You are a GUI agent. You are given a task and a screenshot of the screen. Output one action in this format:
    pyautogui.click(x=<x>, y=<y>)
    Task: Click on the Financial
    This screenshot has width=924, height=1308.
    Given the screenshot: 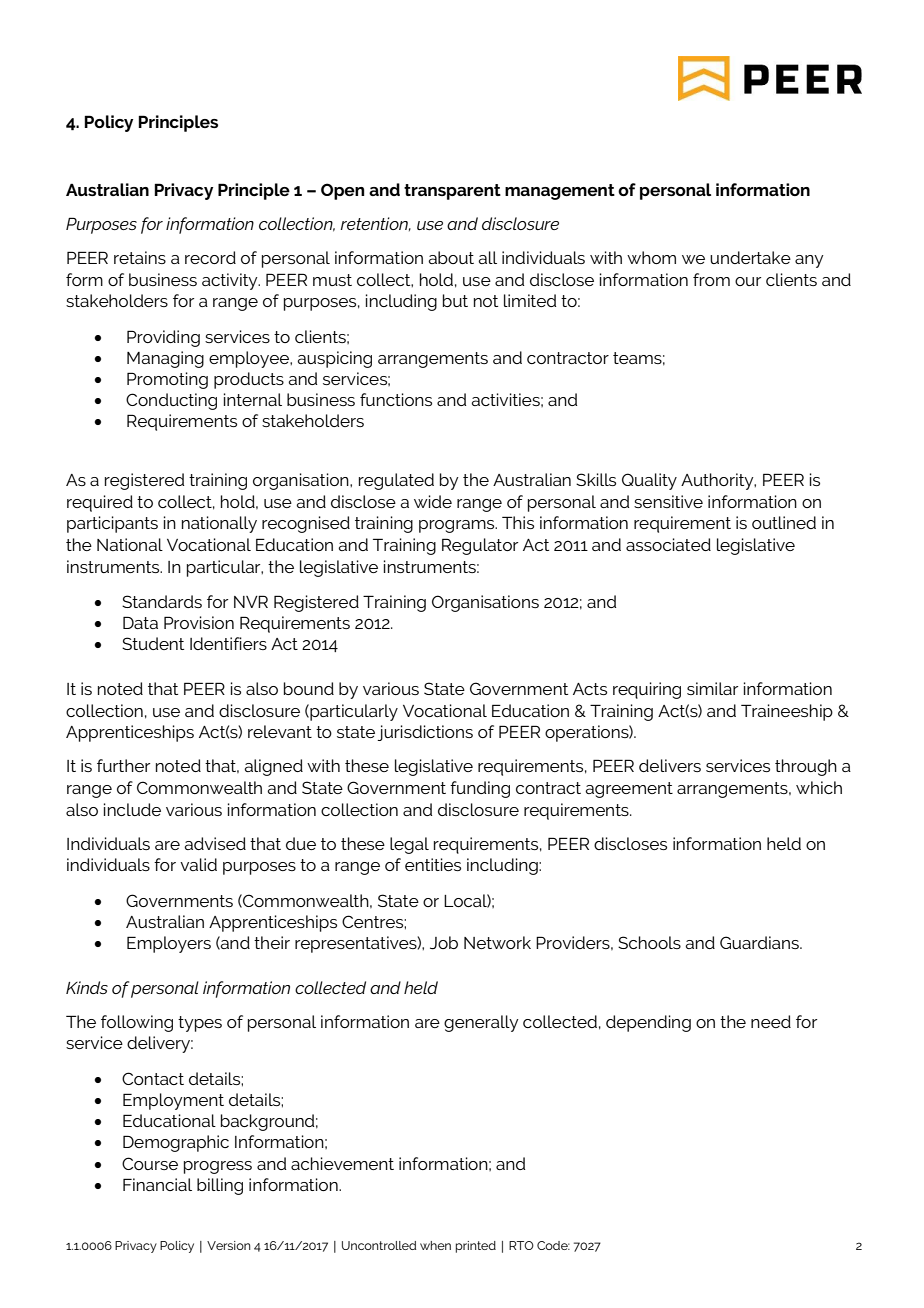 What is the action you would take?
    pyautogui.click(x=157, y=1184)
